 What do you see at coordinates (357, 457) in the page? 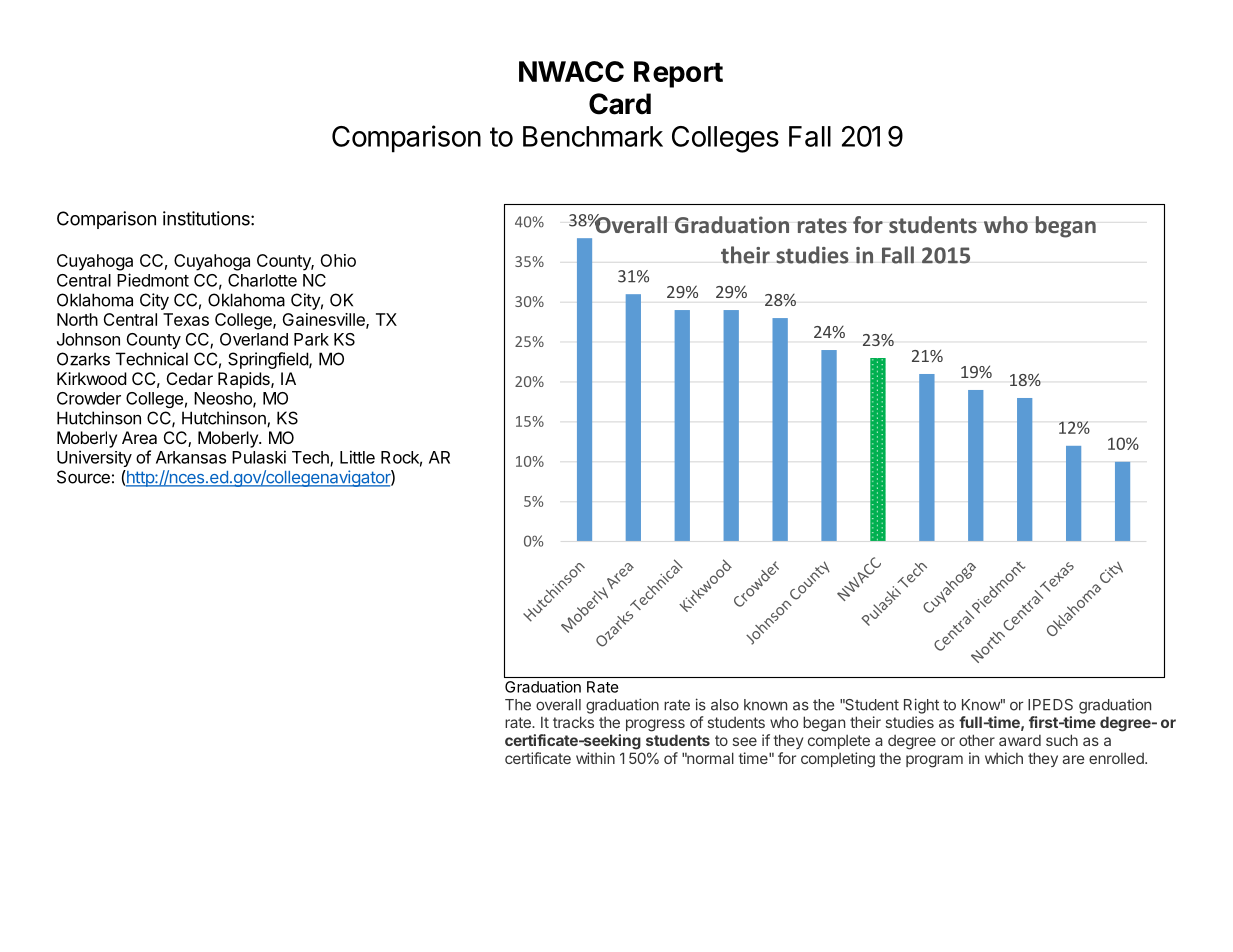
I see `Little` at bounding box center [357, 457].
